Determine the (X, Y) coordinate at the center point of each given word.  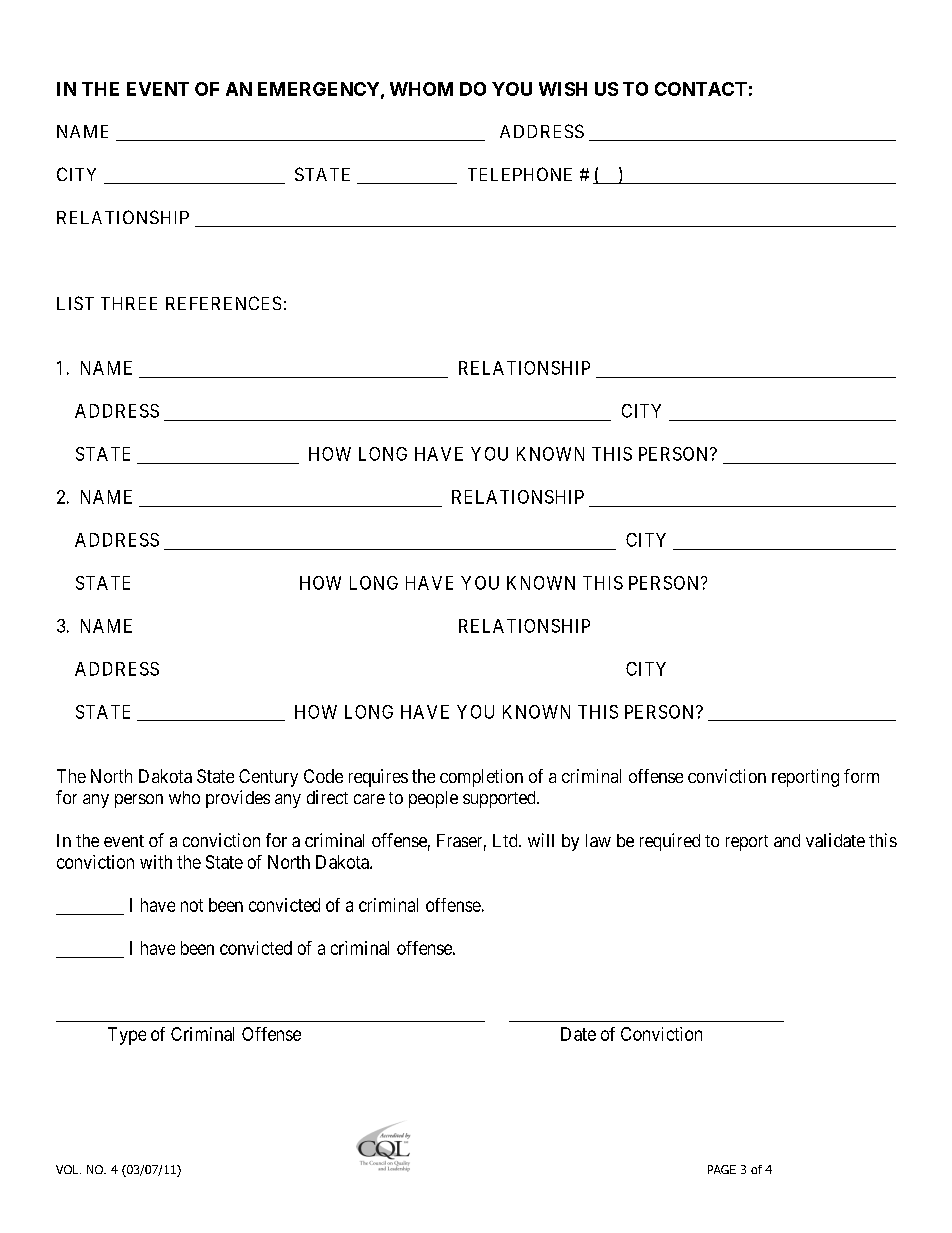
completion (481, 778)
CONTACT (701, 89)
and (787, 840)
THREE (129, 303)
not (192, 905)
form (861, 776)
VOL (68, 1169)
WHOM (421, 89)
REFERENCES (223, 303)
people (433, 799)
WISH (563, 89)
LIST (75, 303)
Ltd (506, 840)
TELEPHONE (520, 174)
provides (238, 799)
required (670, 842)
